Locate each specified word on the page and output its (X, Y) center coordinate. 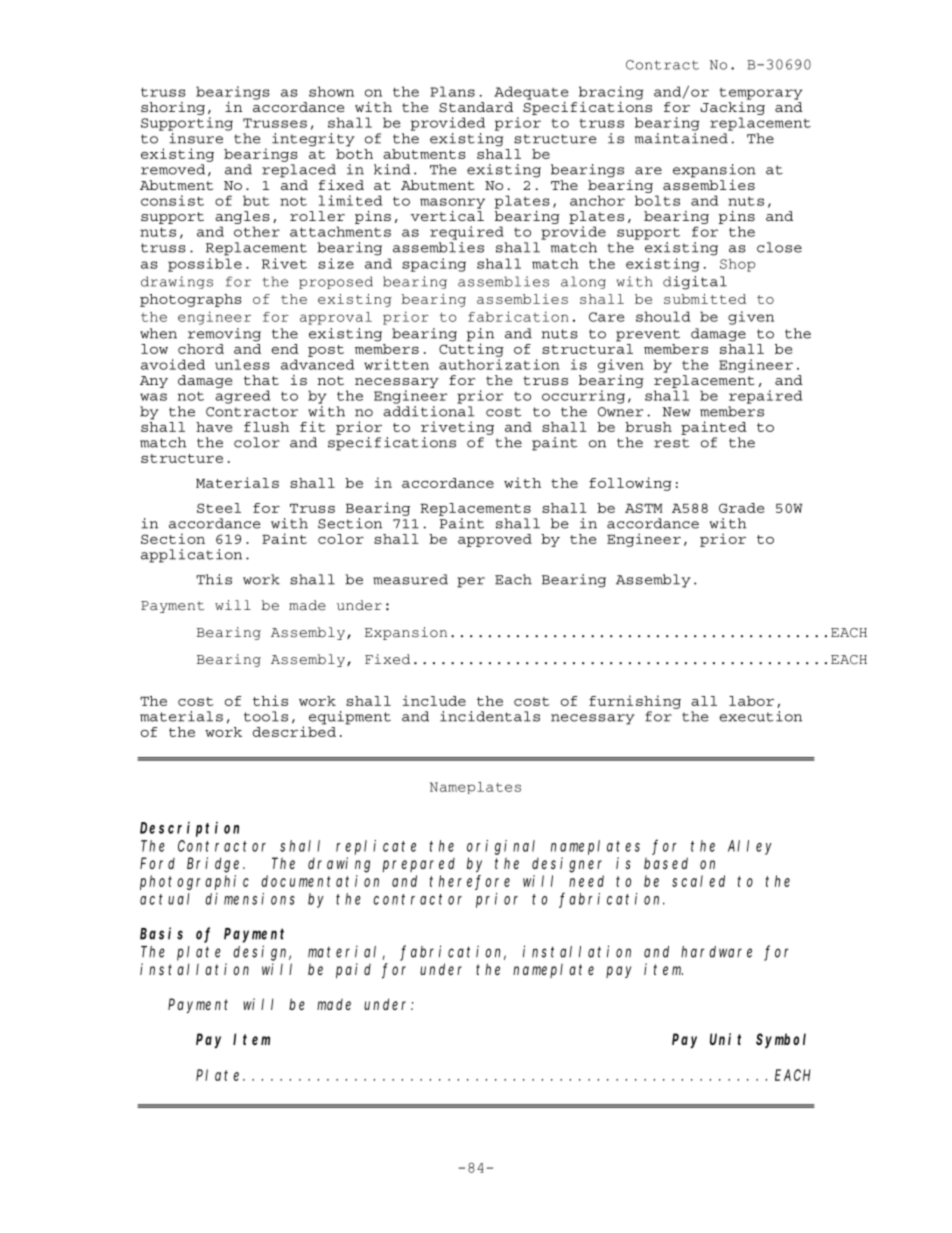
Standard (476, 107)
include (434, 700)
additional (428, 410)
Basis (161, 933)
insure (196, 138)
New (677, 412)
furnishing (635, 702)
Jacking (732, 108)
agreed (242, 397)
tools (266, 716)
